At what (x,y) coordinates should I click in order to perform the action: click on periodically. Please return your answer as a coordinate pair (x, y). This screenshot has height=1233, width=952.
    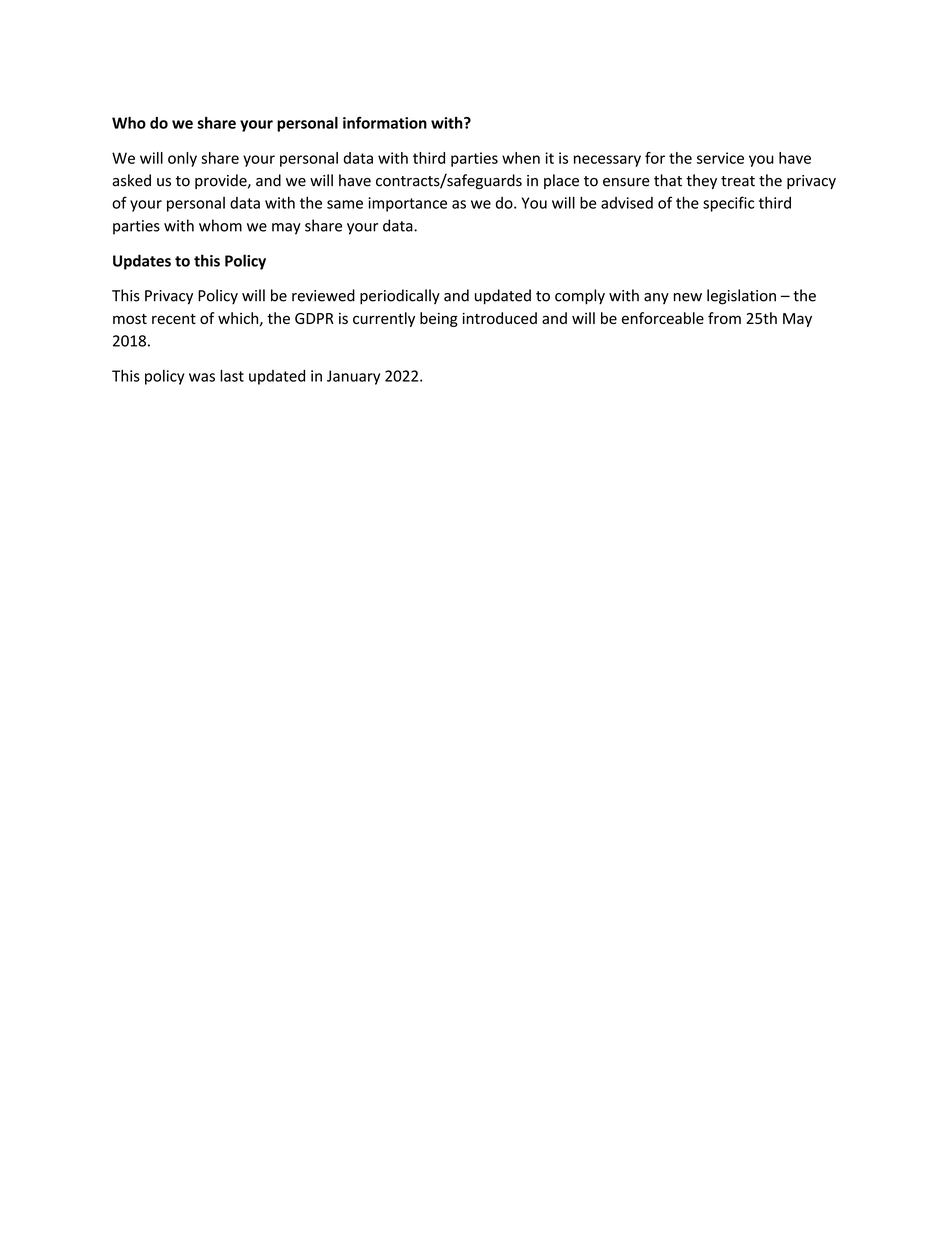
    Looking at the image, I should click on (400, 297).
